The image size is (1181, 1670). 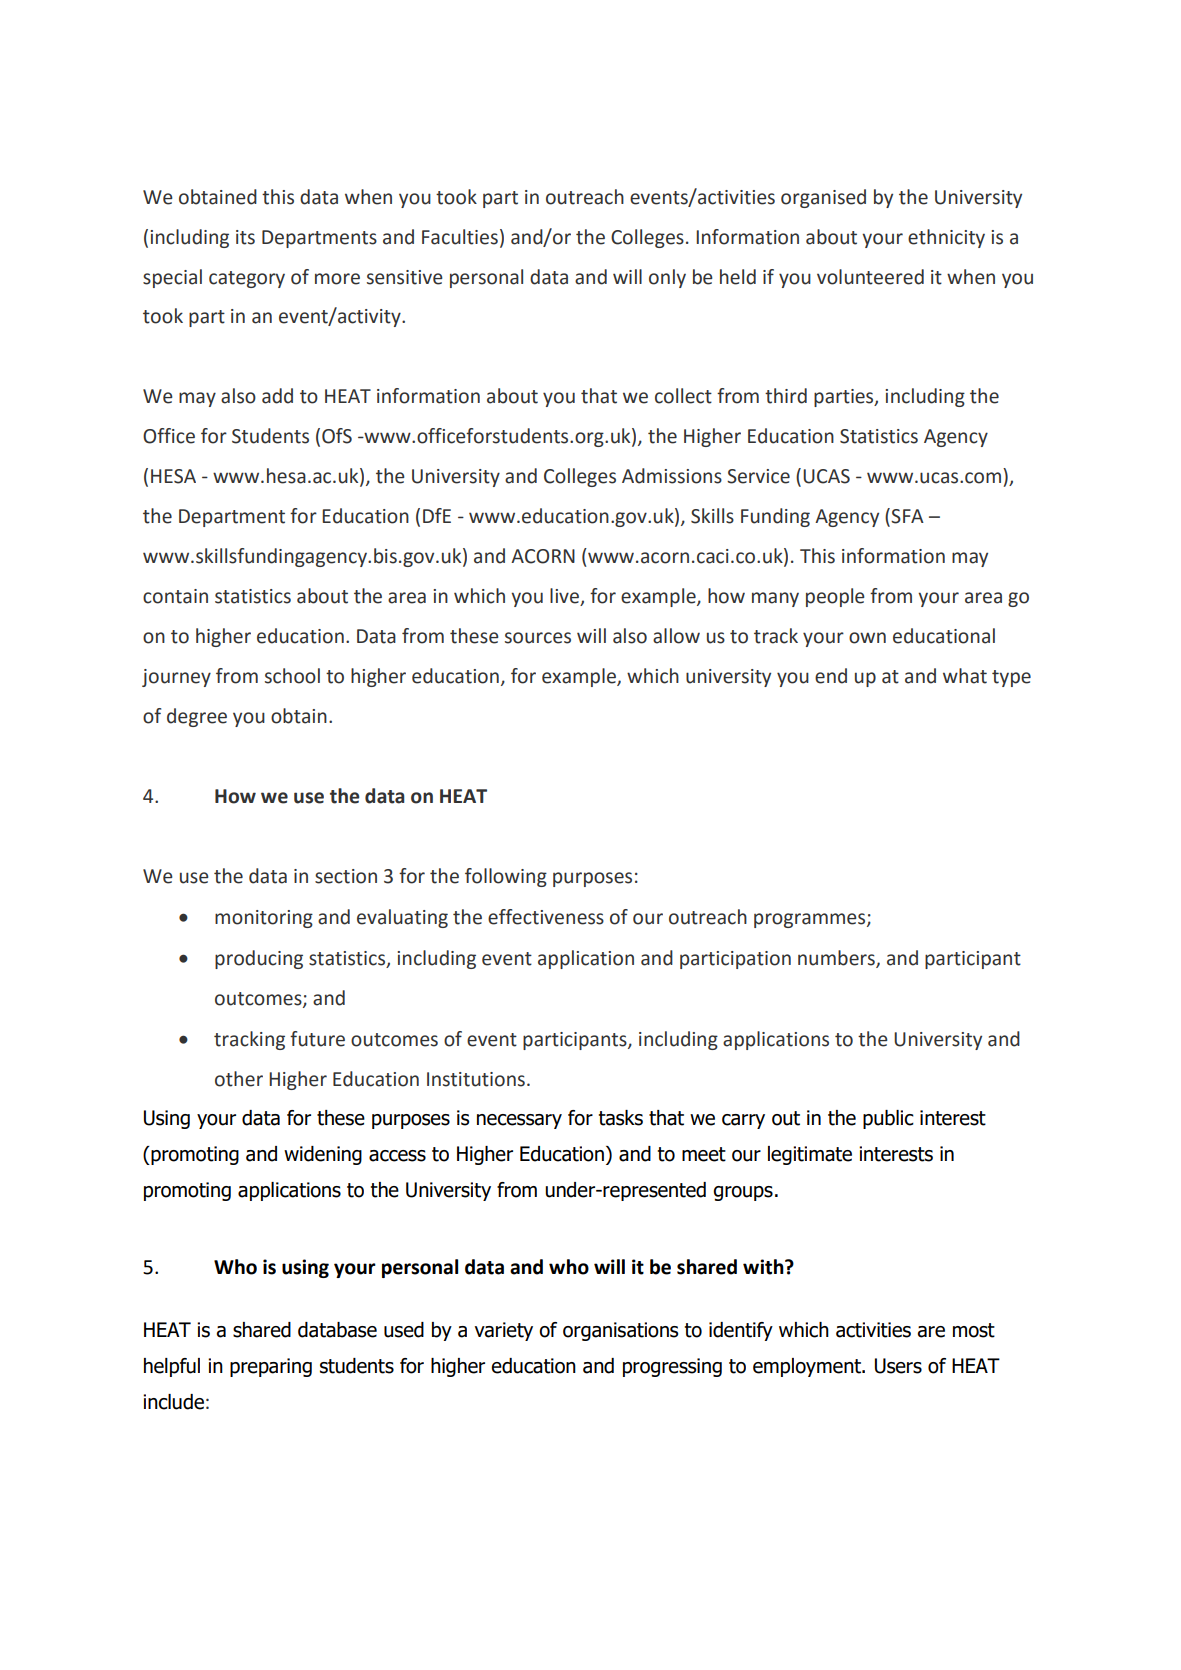 What do you see at coordinates (946, 238) in the image?
I see `ethnicity` at bounding box center [946, 238].
